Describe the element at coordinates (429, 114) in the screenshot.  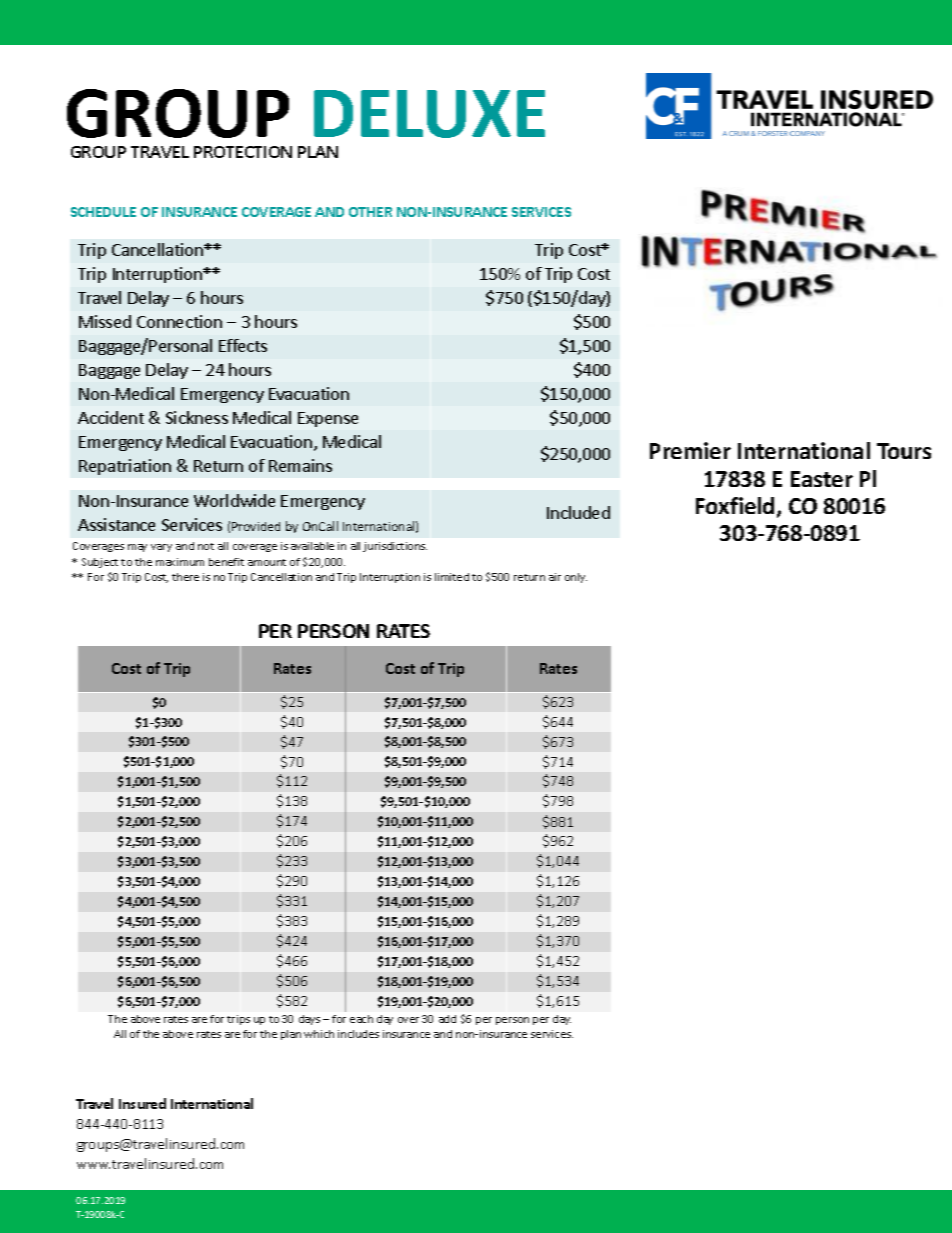
I see `DELUXE` at that location.
